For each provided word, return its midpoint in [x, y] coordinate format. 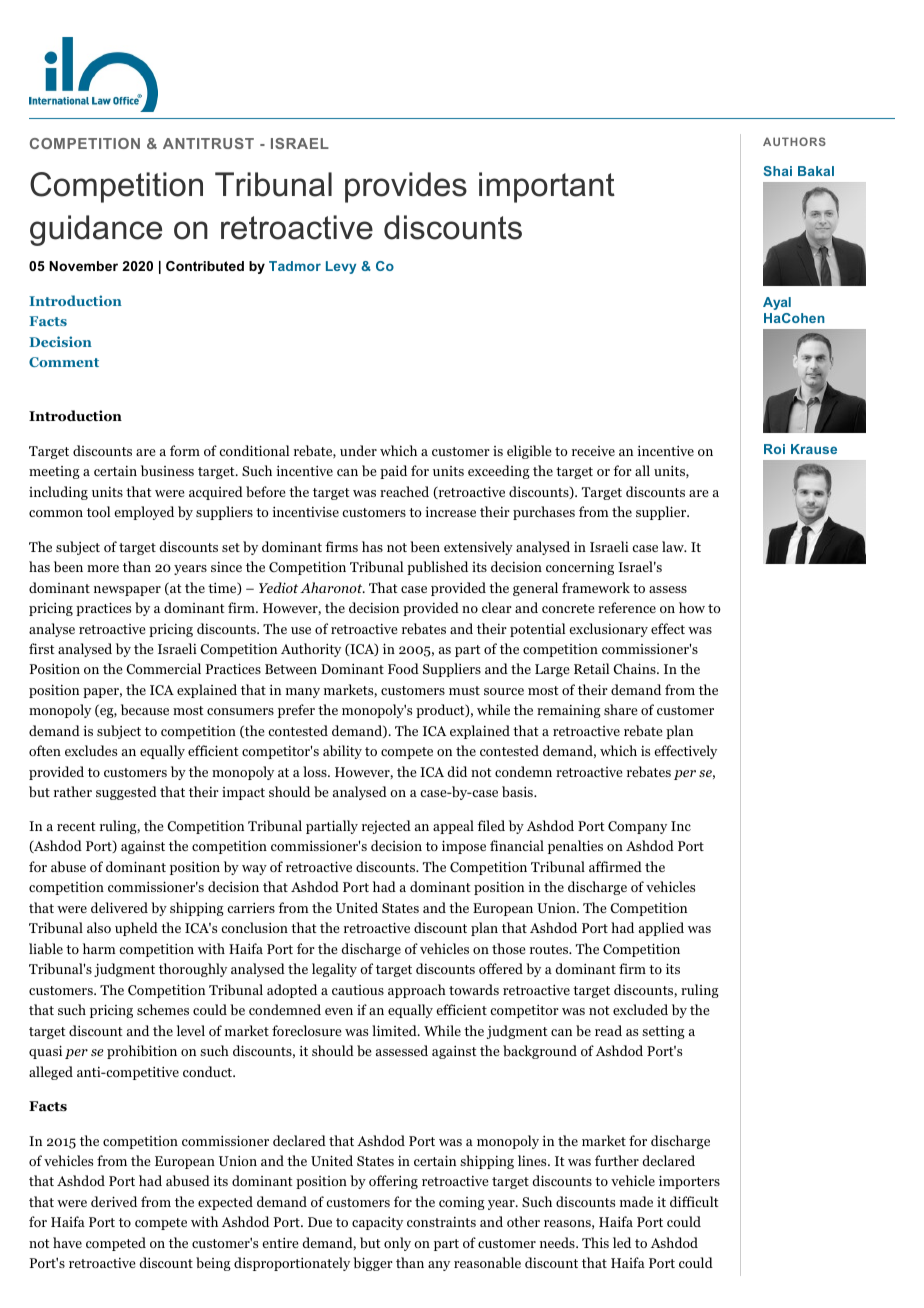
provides [406, 187]
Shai [777, 171]
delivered [119, 907]
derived [114, 1201]
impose [464, 847]
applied [661, 929]
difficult [694, 1201]
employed [144, 513]
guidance [96, 230]
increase [450, 512]
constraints [441, 1222]
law [674, 546]
